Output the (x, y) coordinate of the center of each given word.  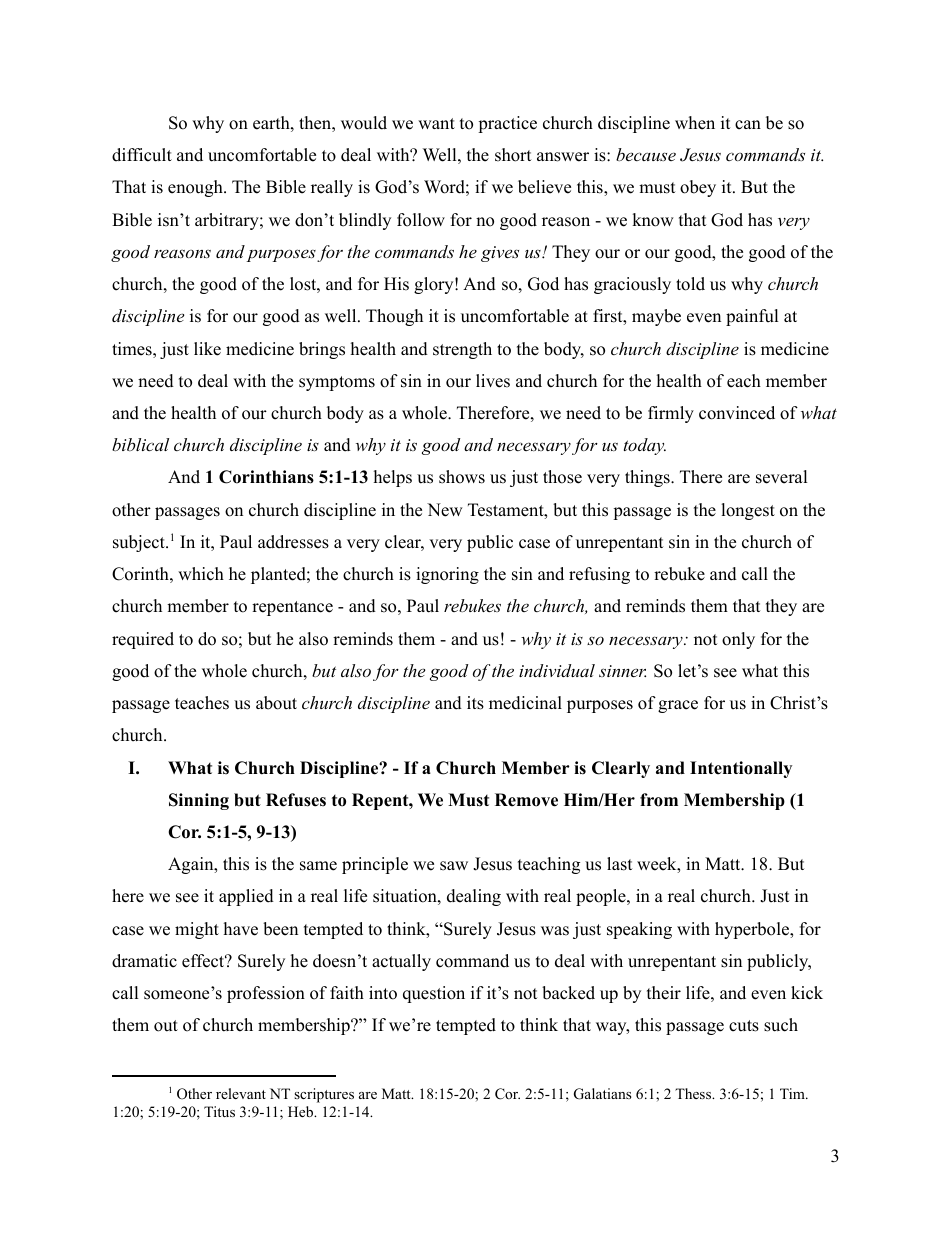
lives (493, 381)
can (748, 125)
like (207, 349)
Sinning (199, 801)
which (201, 574)
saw (454, 866)
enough (196, 188)
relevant (241, 1093)
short (513, 155)
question (434, 994)
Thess (694, 1093)
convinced (737, 413)
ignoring (447, 575)
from (659, 800)
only (738, 640)
